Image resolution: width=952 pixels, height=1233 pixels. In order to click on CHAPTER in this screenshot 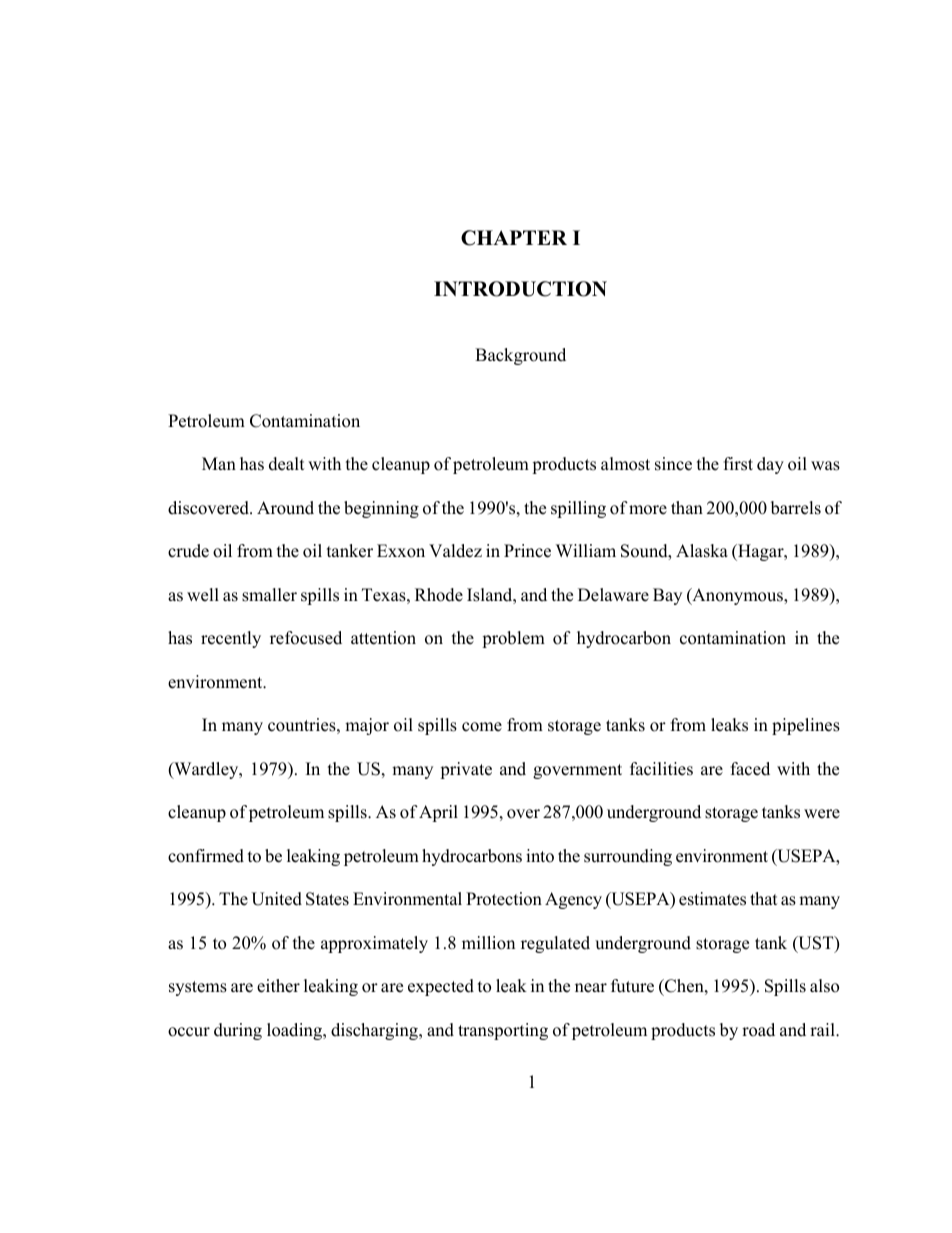, I will do `click(514, 238)`.
